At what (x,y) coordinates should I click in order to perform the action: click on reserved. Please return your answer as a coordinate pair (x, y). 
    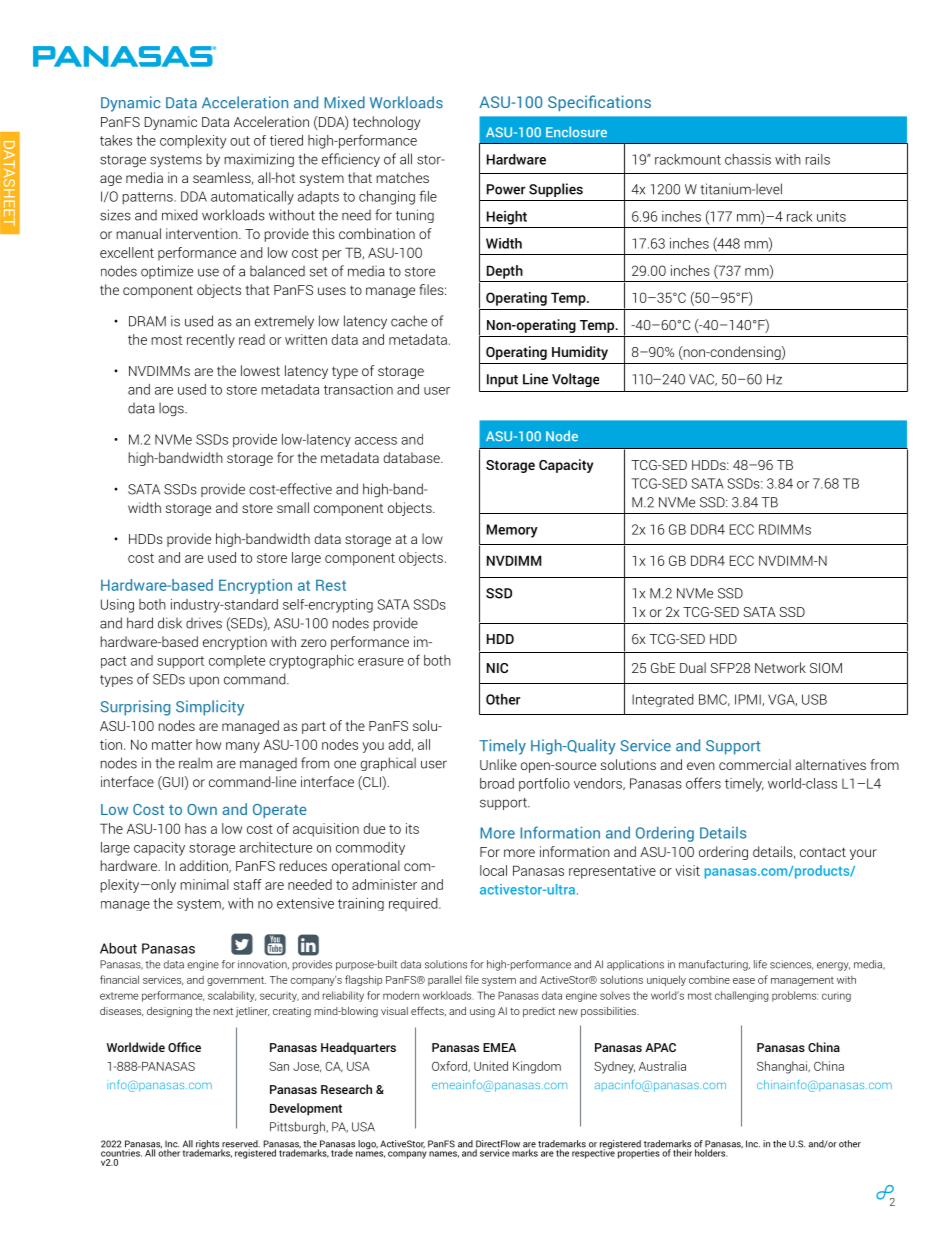
    Looking at the image, I should click on (240, 1145).
